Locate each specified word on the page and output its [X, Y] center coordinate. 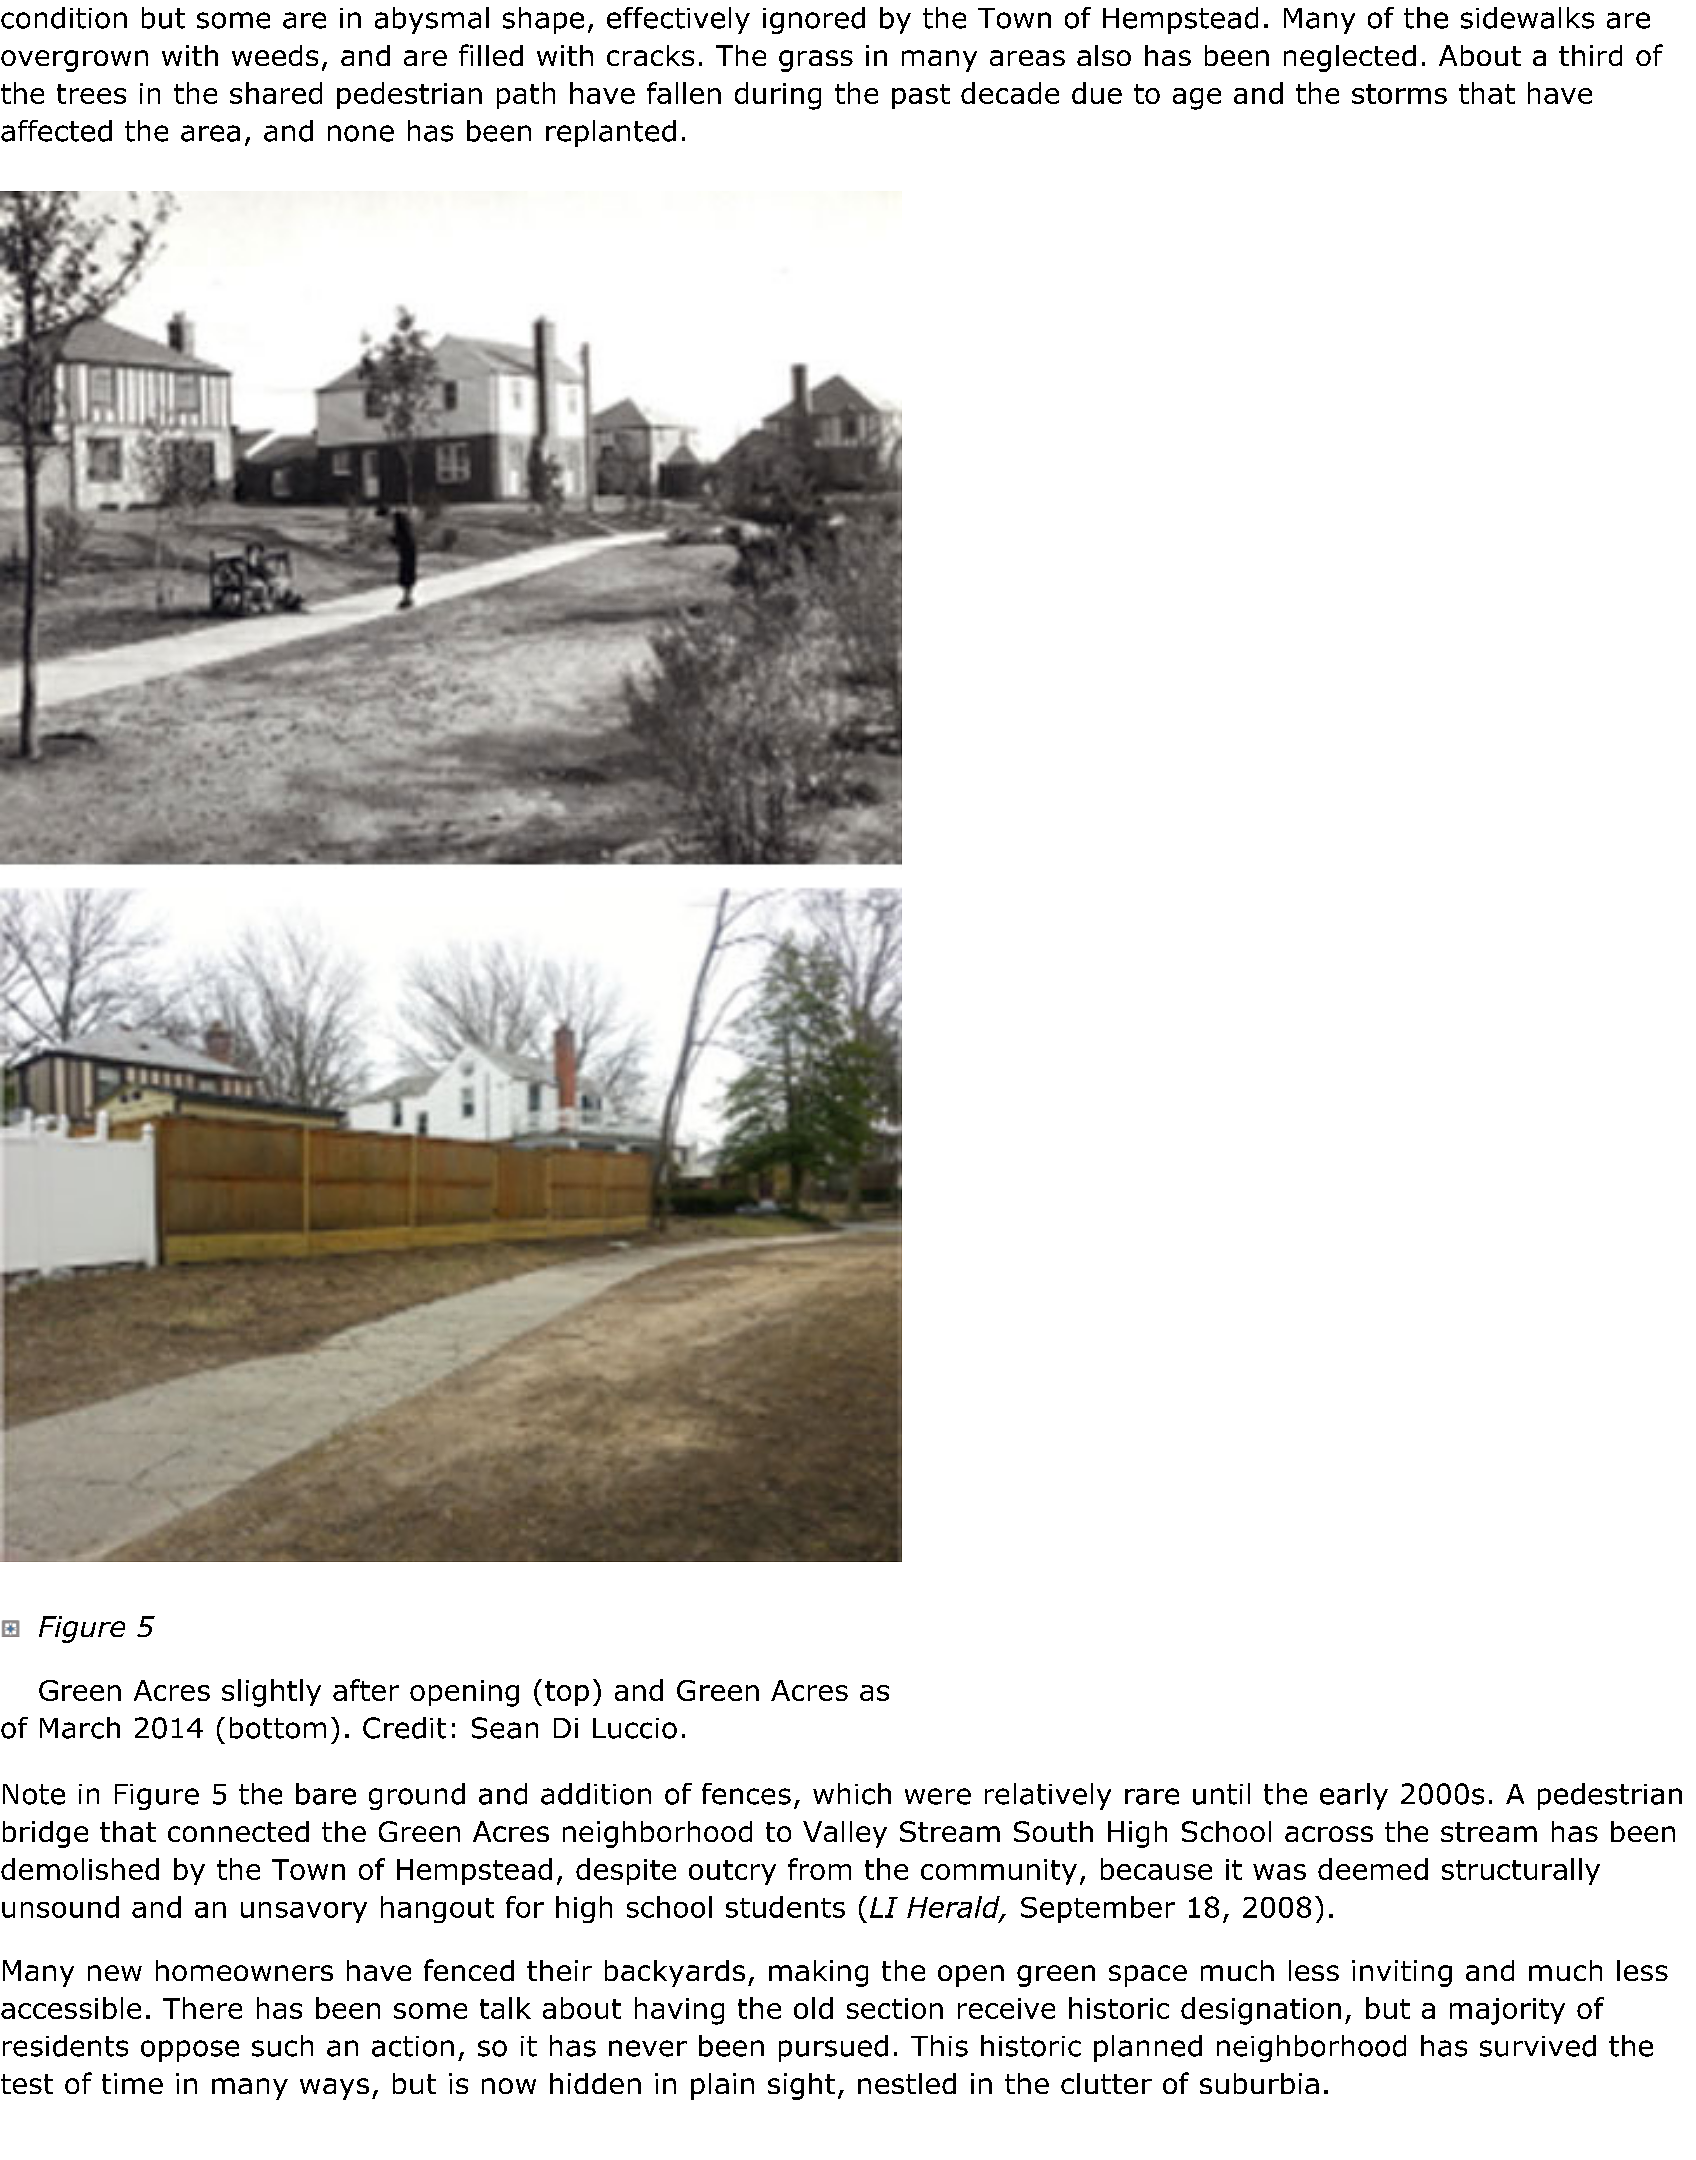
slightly [271, 1693]
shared [276, 93]
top [567, 1693]
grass [816, 61]
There [202, 2008]
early [1354, 1796]
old [813, 2008]
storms [1399, 94]
